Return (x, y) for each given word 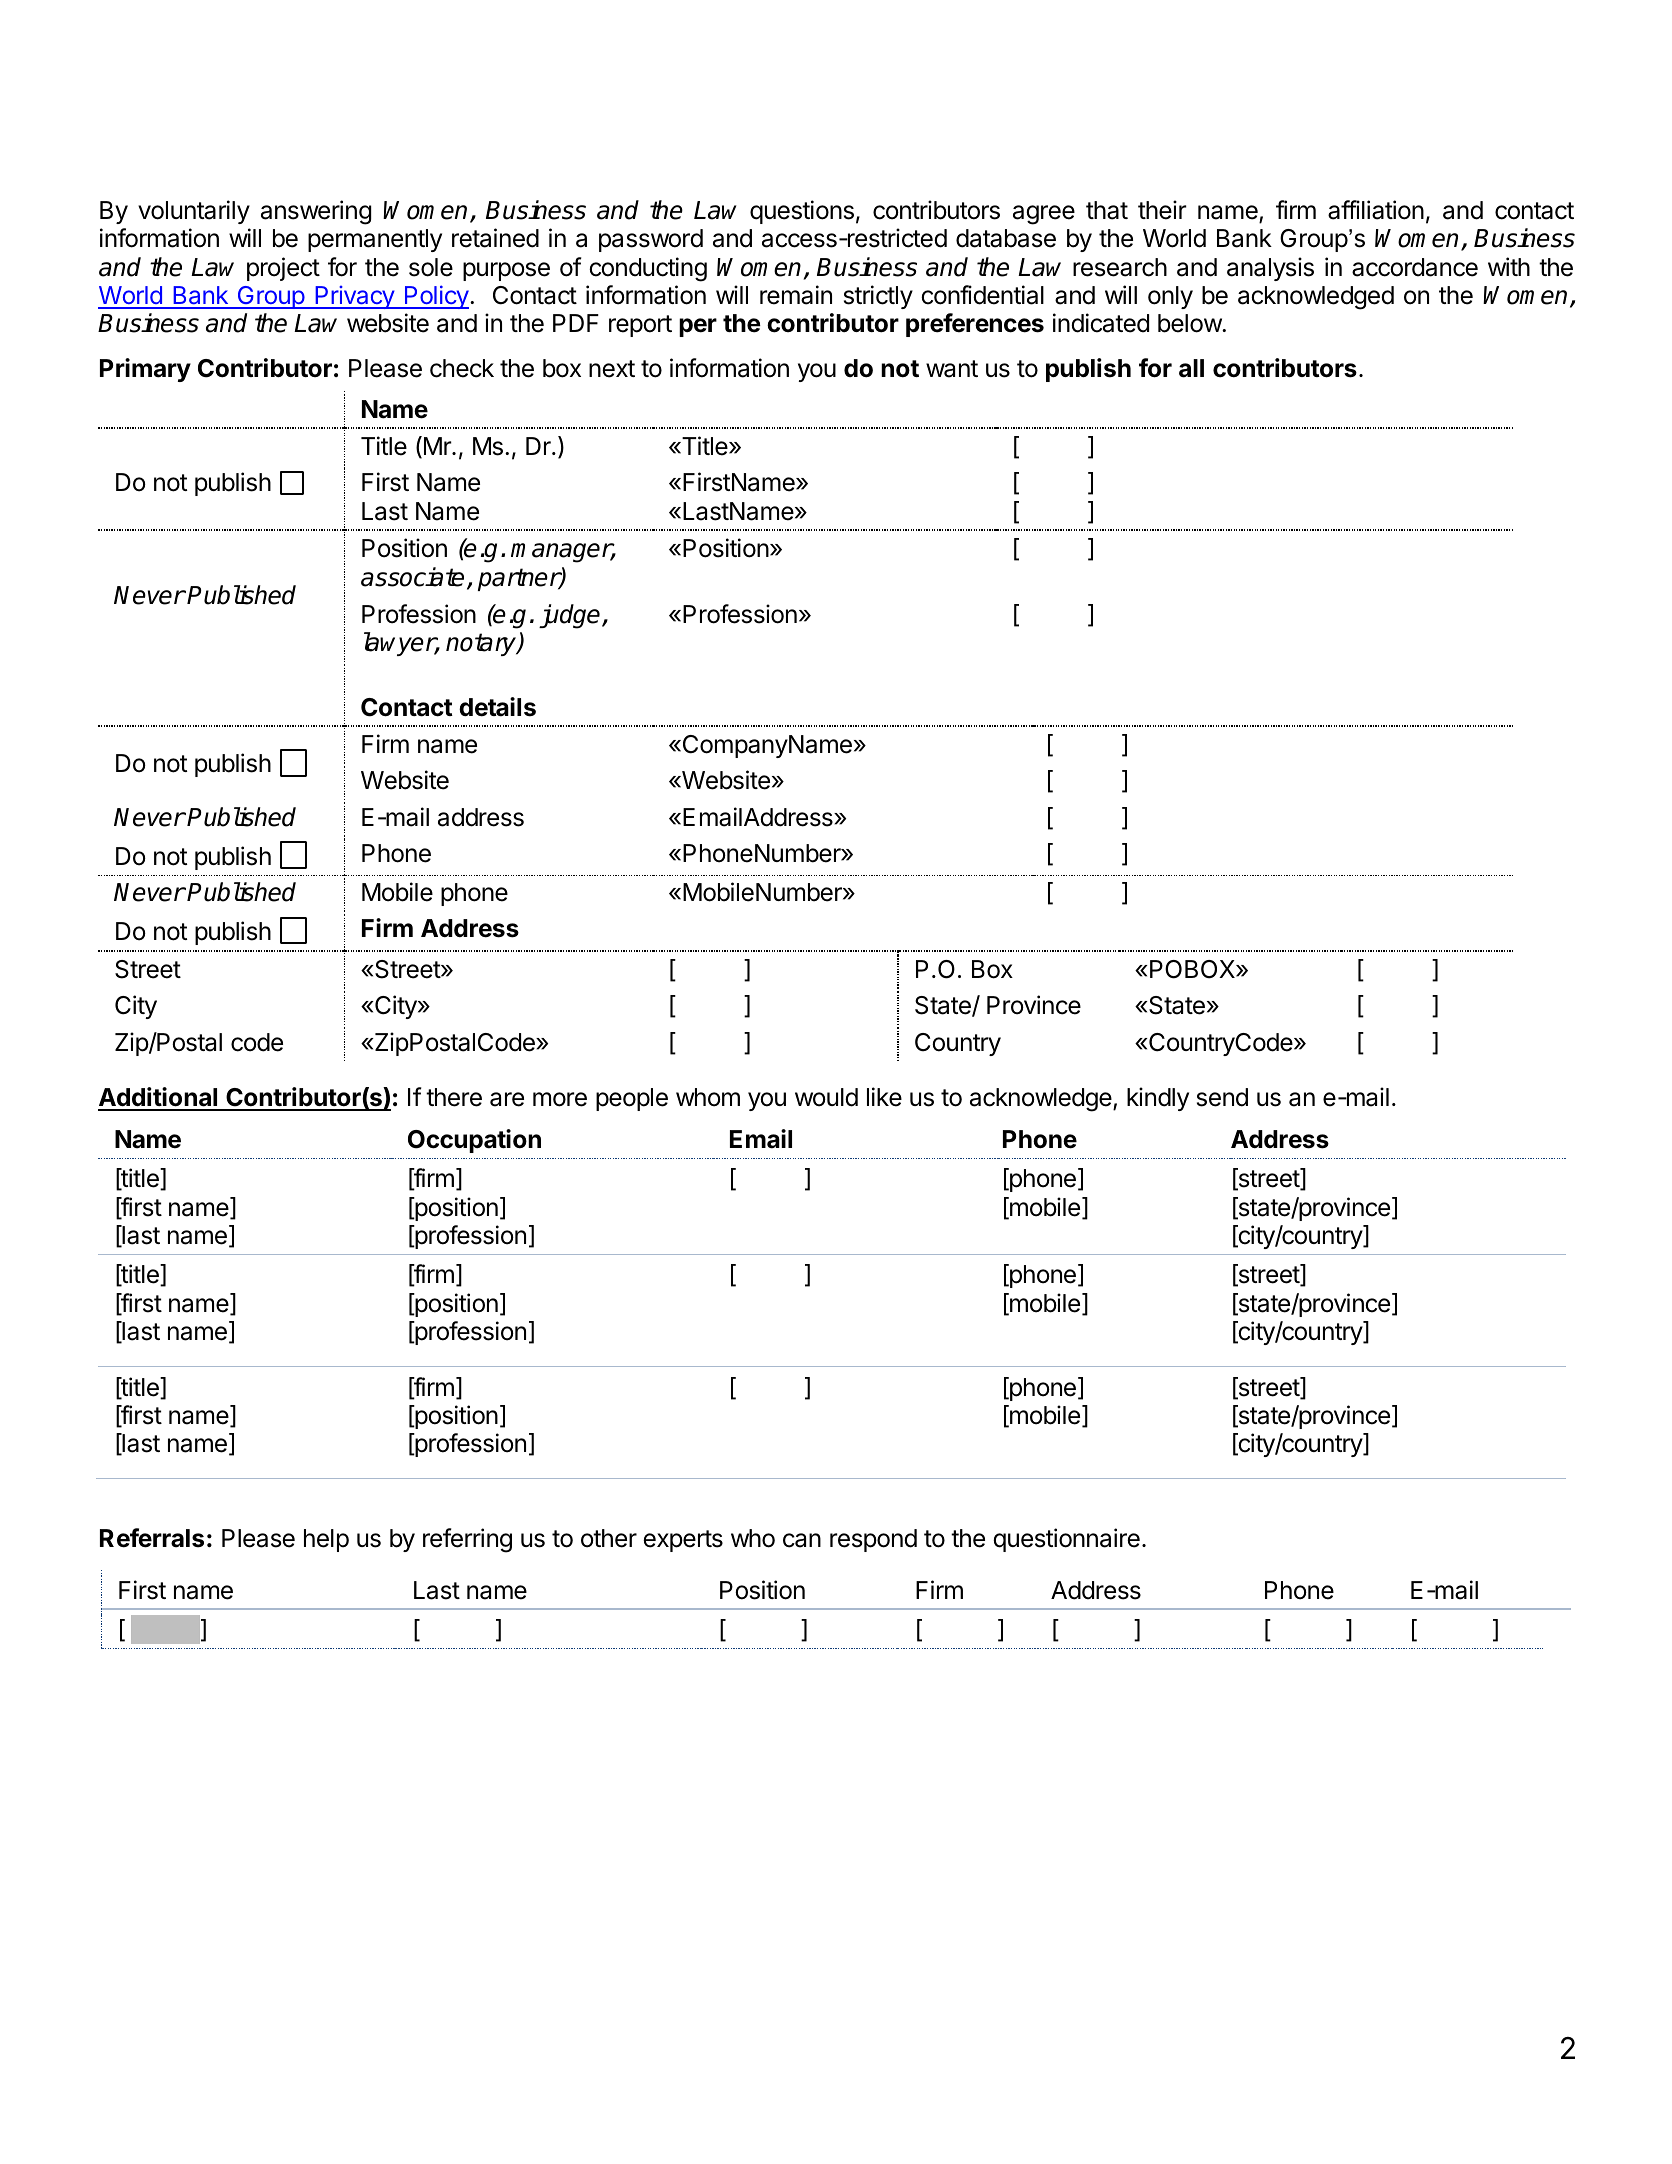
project (283, 269)
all (1191, 368)
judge (571, 616)
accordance (1415, 267)
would (826, 1097)
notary (482, 644)
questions (802, 212)
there (454, 1097)
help (326, 1540)
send (1222, 1097)
